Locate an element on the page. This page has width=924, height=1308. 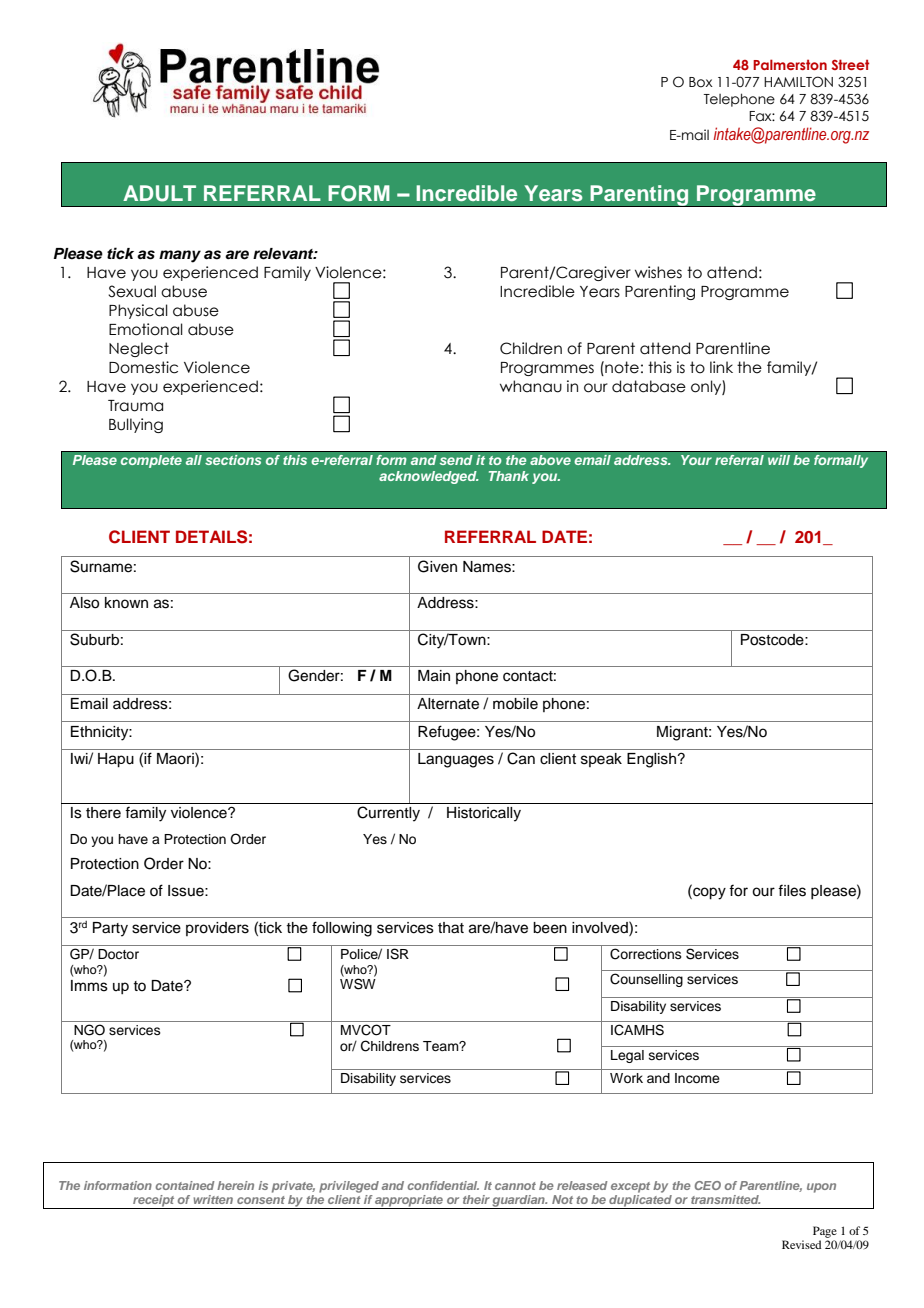
complete is located at coordinates (151, 461).
